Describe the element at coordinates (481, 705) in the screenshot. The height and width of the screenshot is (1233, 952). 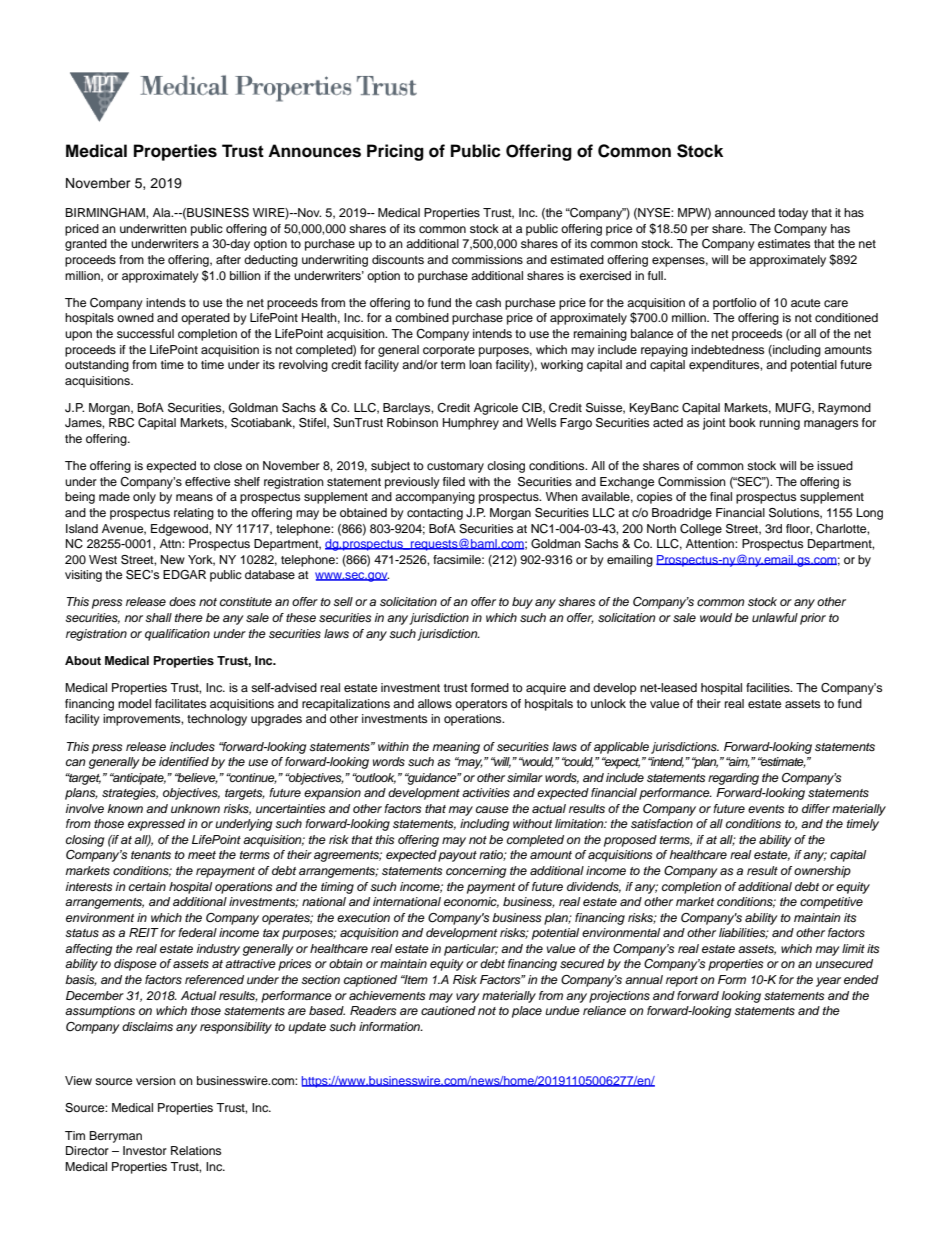
I see `operators` at that location.
